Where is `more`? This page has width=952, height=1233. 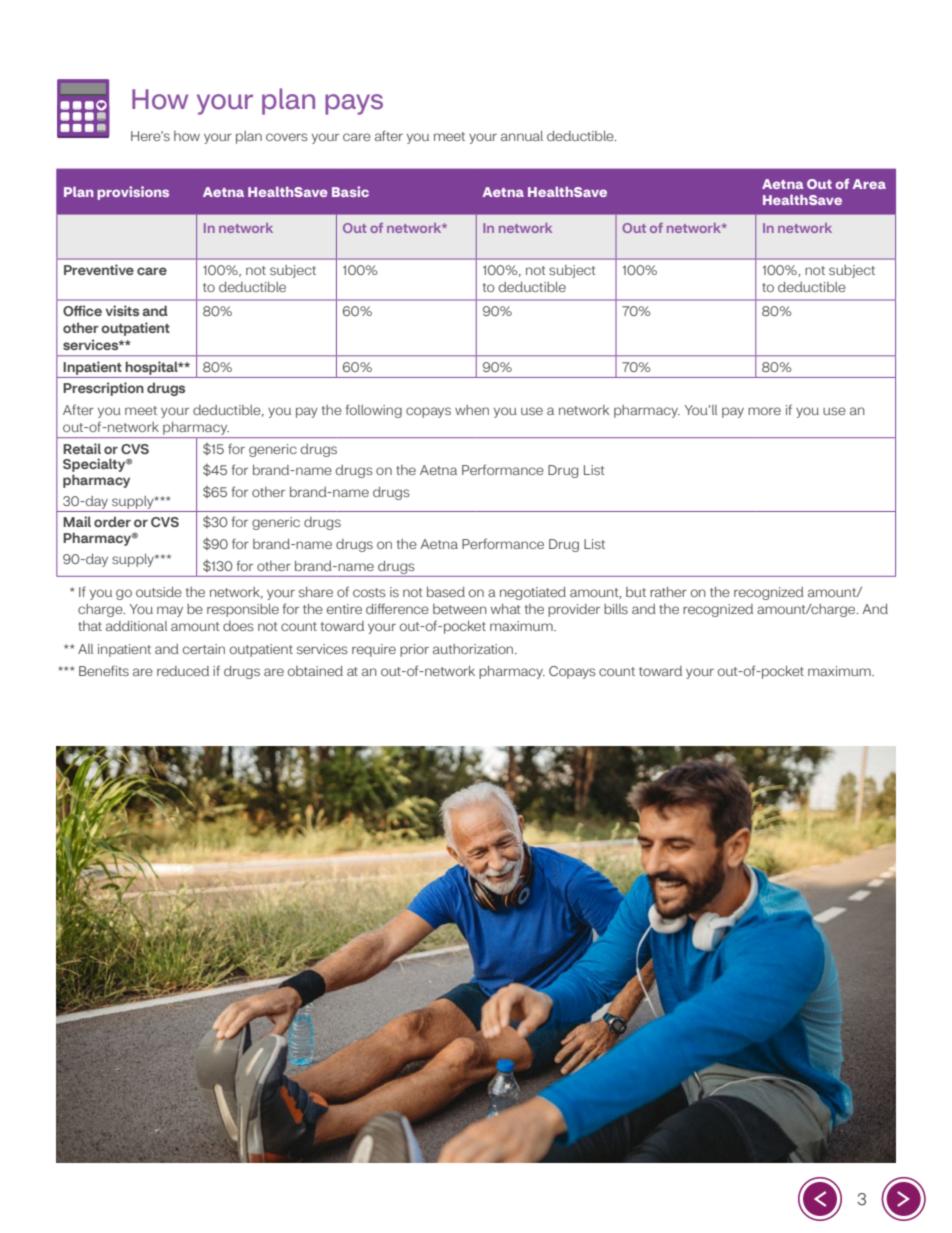 more is located at coordinates (764, 411).
